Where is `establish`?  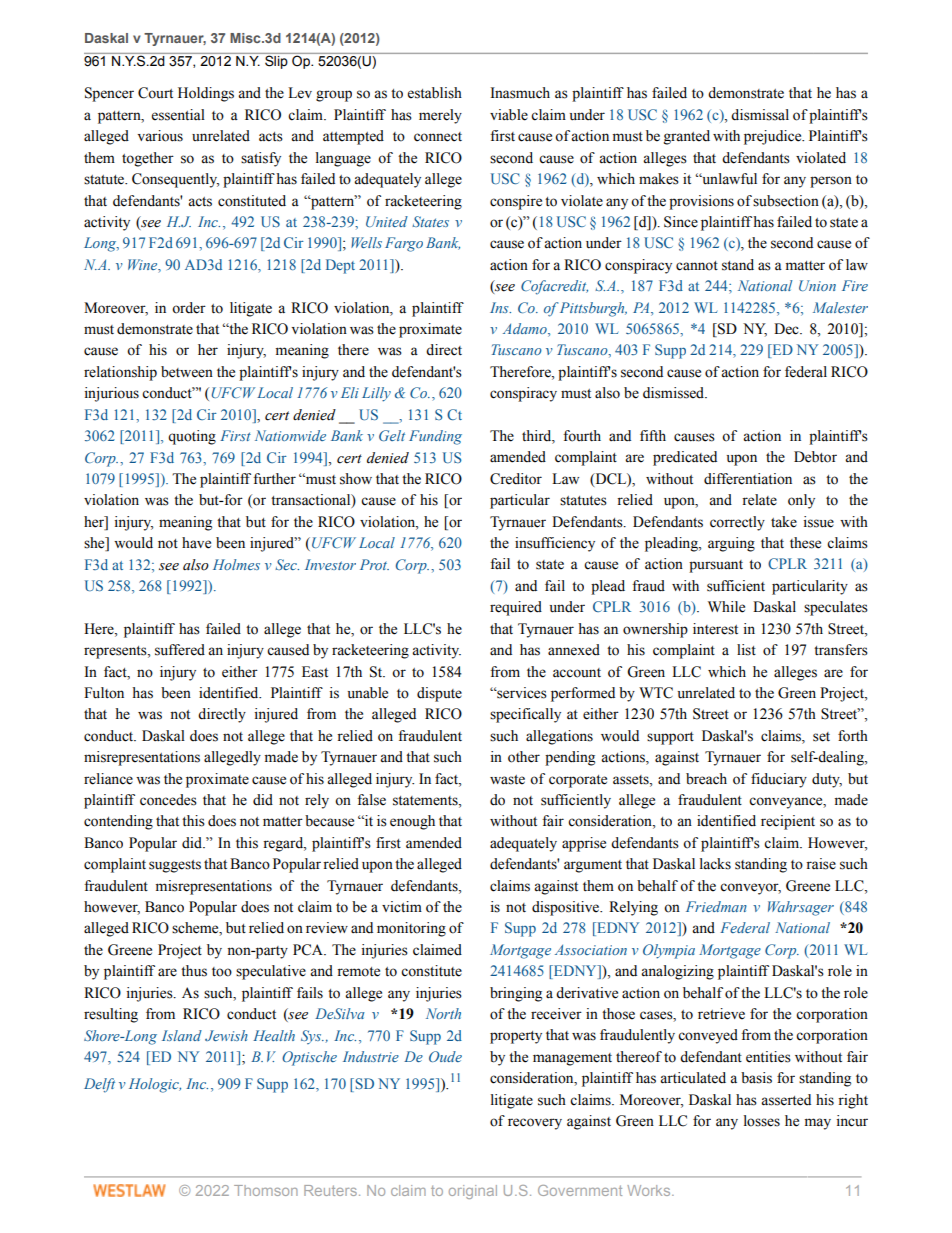 establish is located at coordinates (435, 93).
